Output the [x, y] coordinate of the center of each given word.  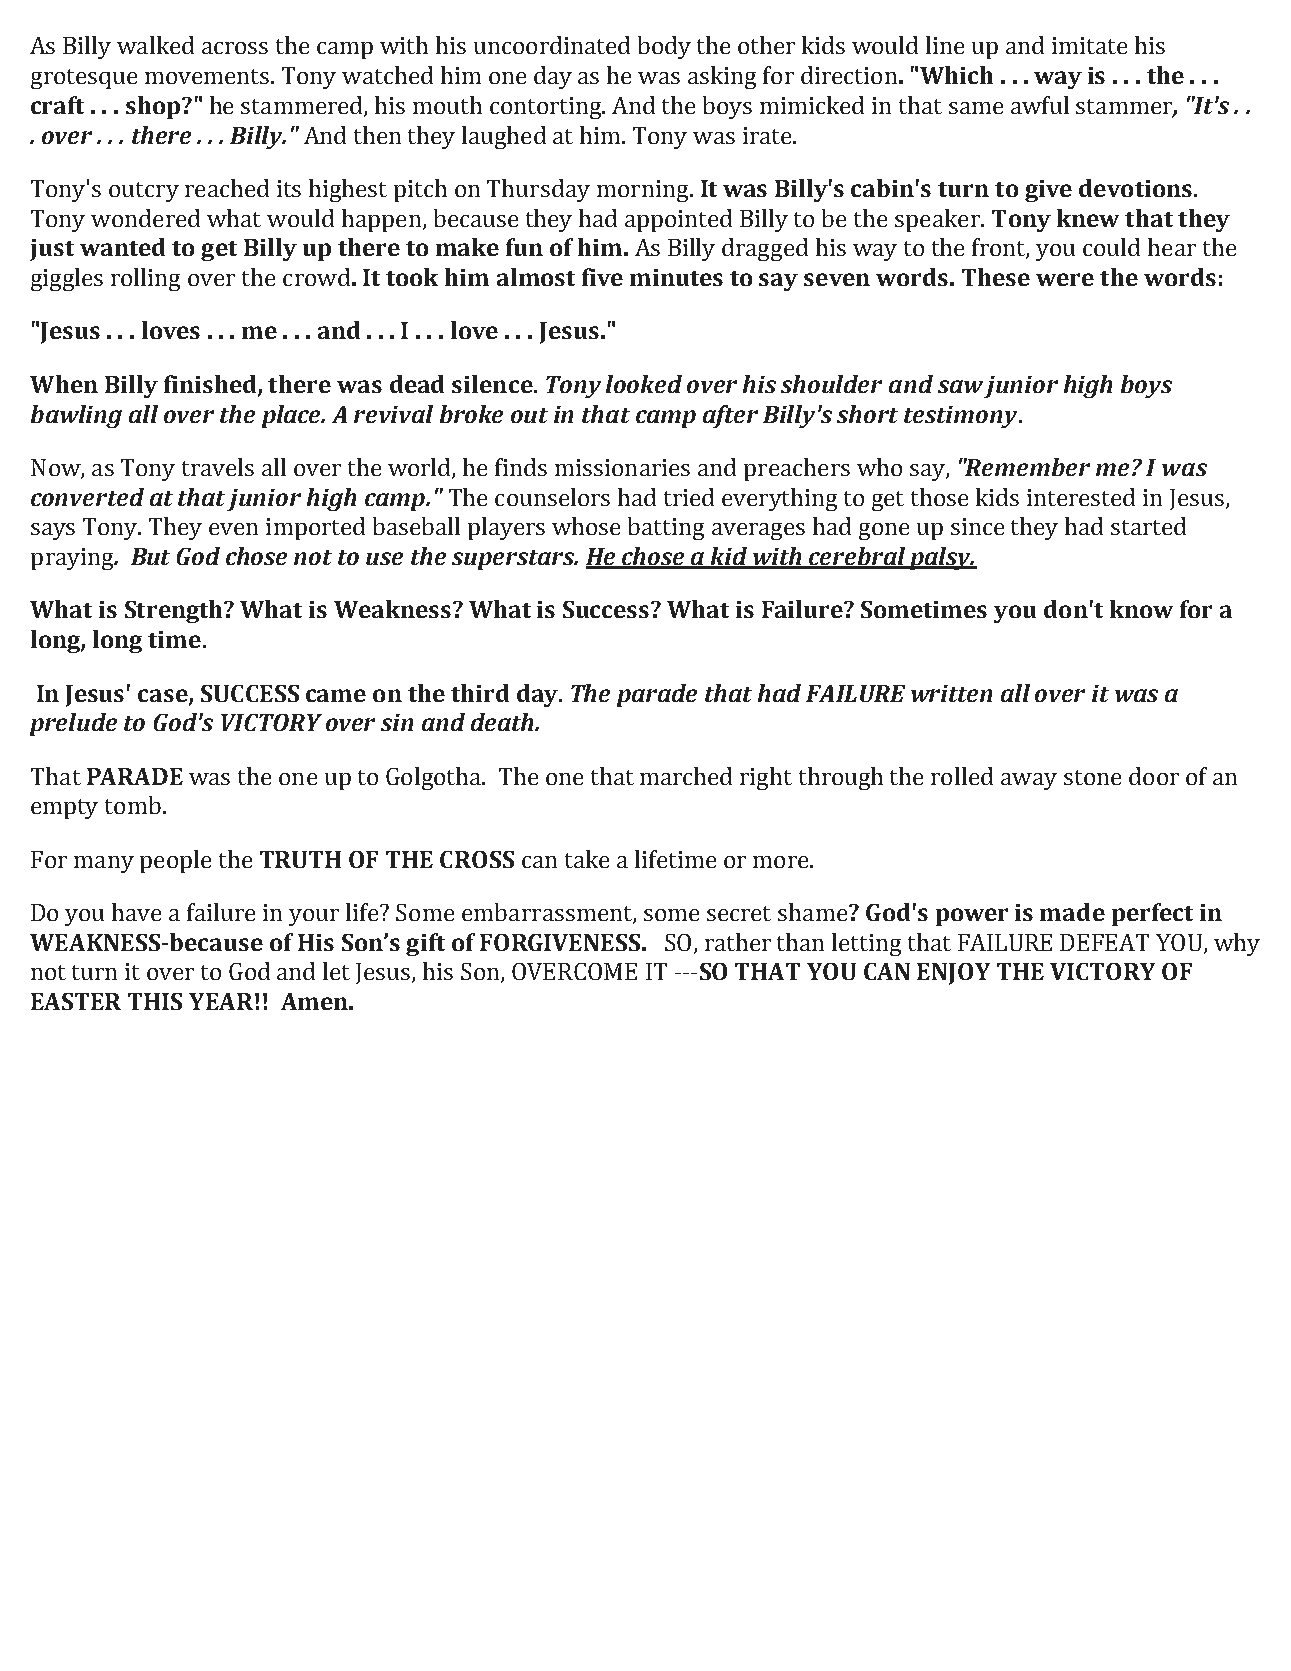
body [664, 47]
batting [666, 528]
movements [208, 76]
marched [686, 776]
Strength [175, 611]
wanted [122, 247]
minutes [676, 277]
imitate [1089, 45]
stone [1092, 777]
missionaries [622, 467]
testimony [962, 417]
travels [218, 467]
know [1141, 609]
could [1111, 247]
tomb [133, 805]
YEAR [221, 1001]
